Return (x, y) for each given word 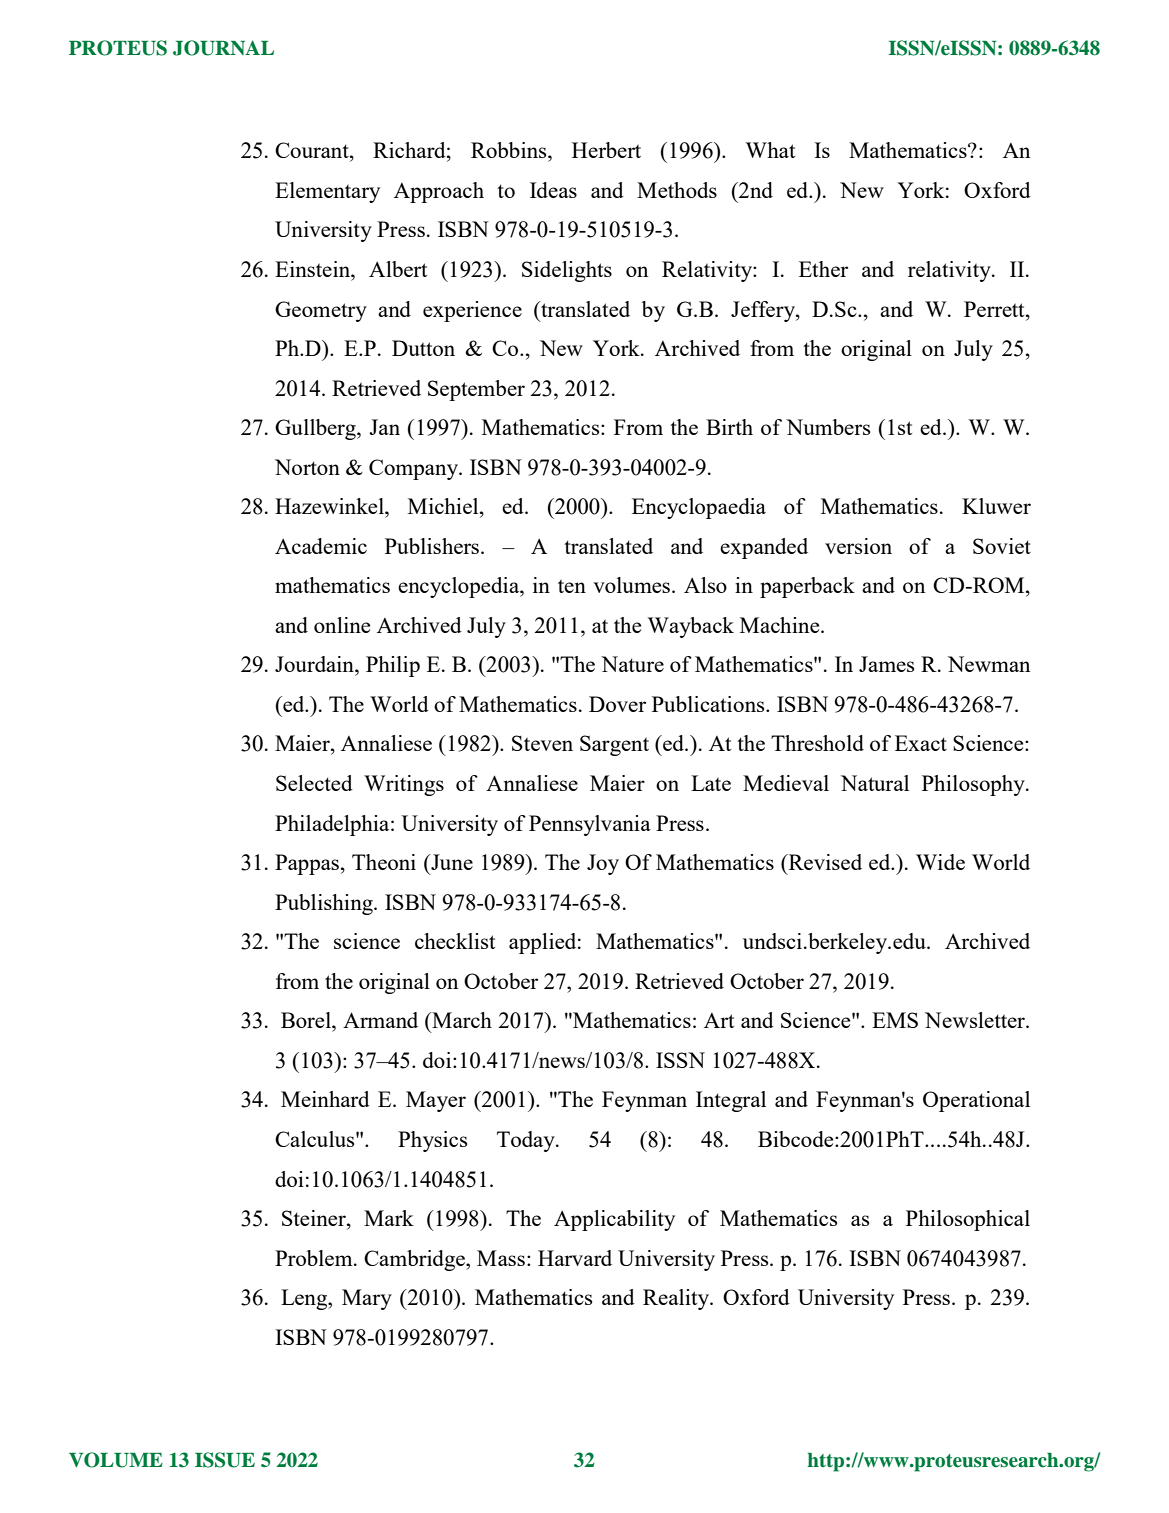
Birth (729, 427)
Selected (314, 783)
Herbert (606, 150)
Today (527, 1141)
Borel (307, 1020)
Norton (307, 467)
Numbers (828, 427)
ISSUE (225, 1460)
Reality (677, 1299)
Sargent (614, 745)
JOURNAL (223, 48)
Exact (921, 743)
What (770, 150)
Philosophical (968, 1220)
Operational (976, 1101)
